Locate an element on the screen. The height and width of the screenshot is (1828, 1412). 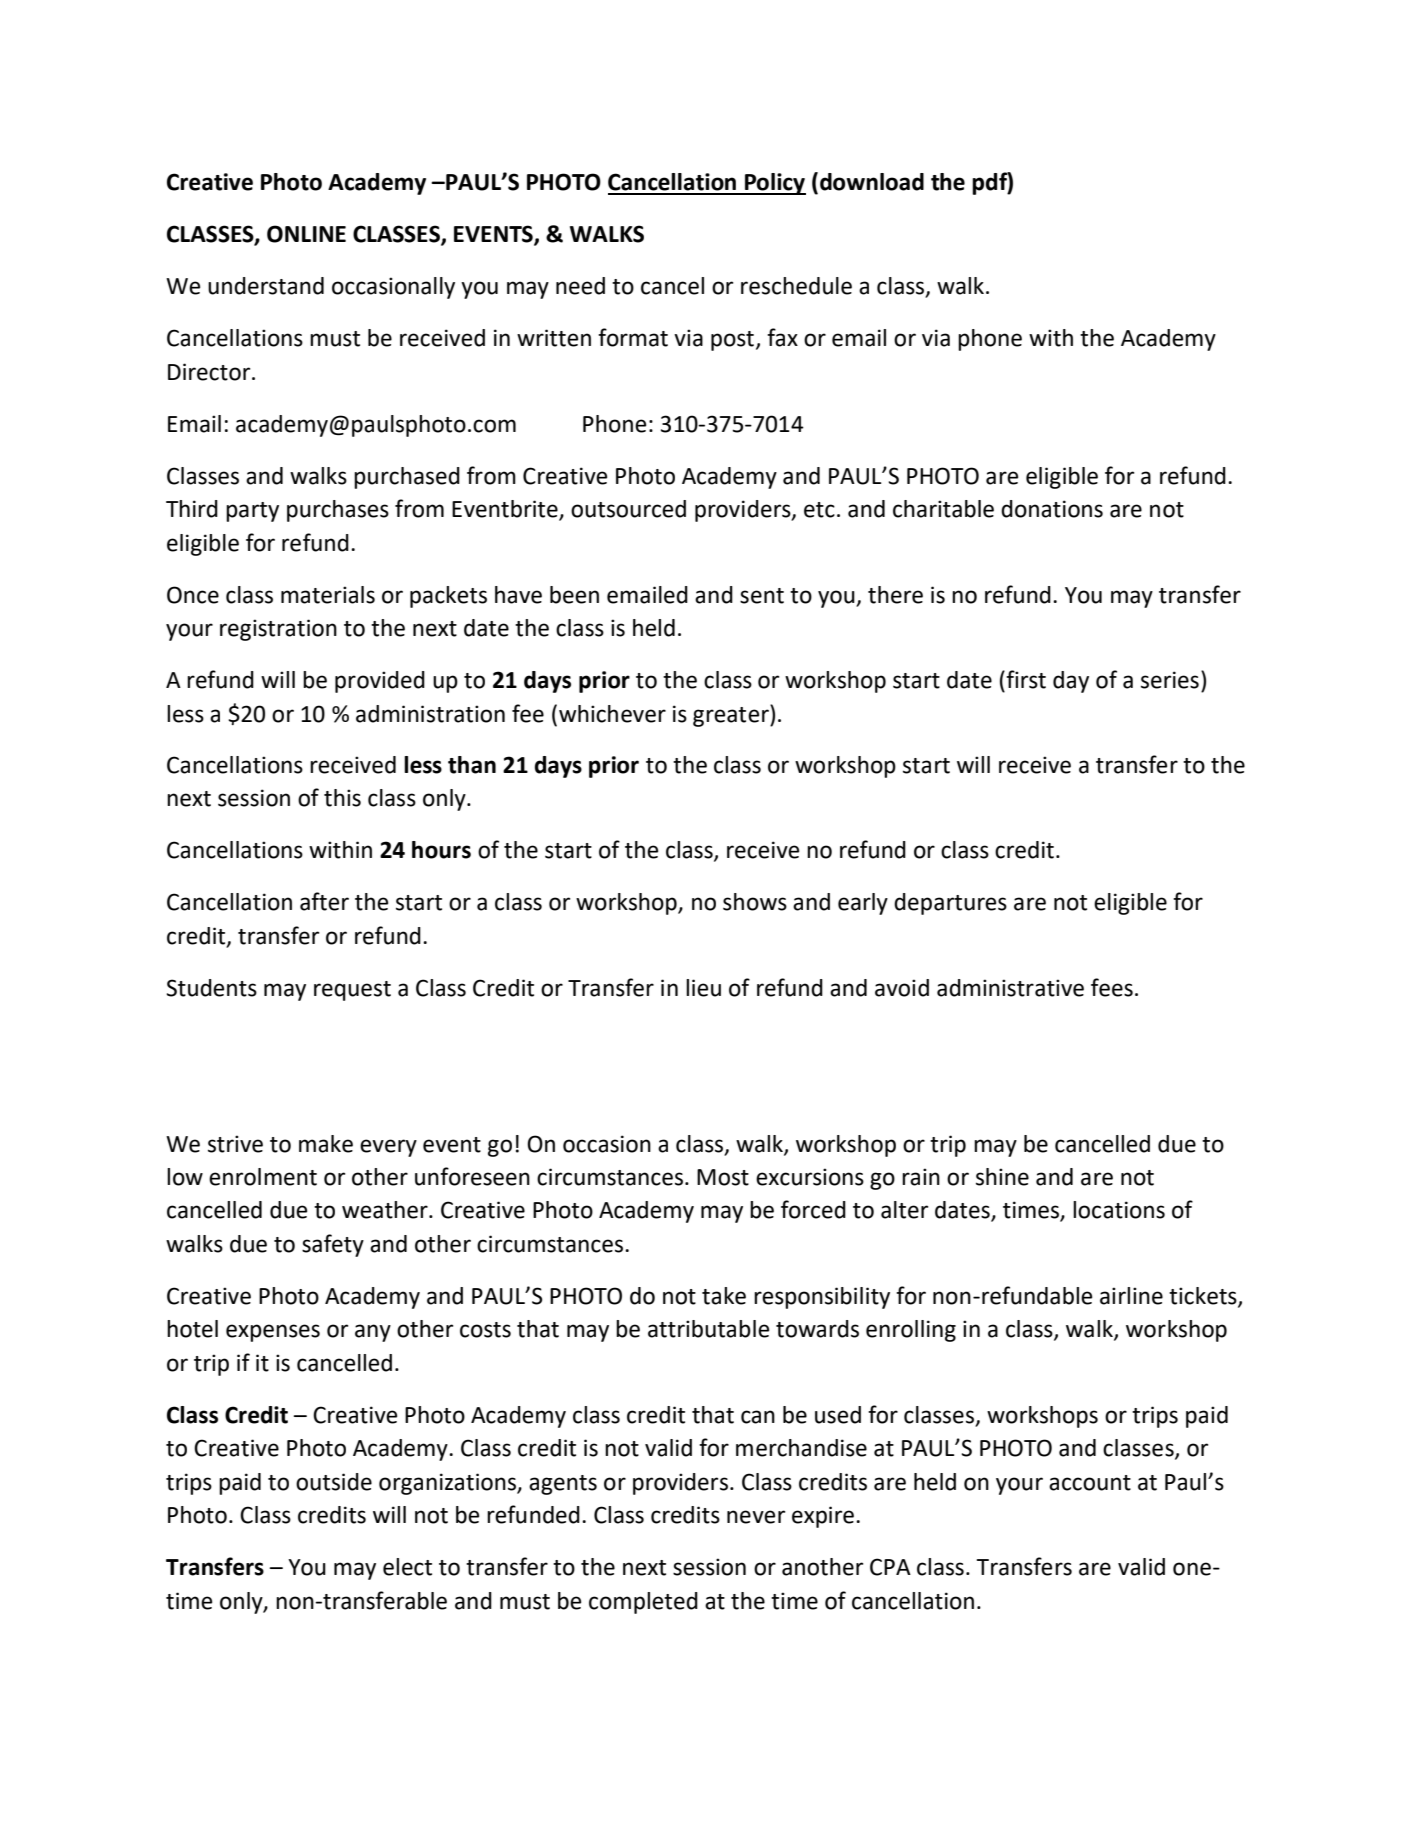
download is located at coordinates (872, 182).
